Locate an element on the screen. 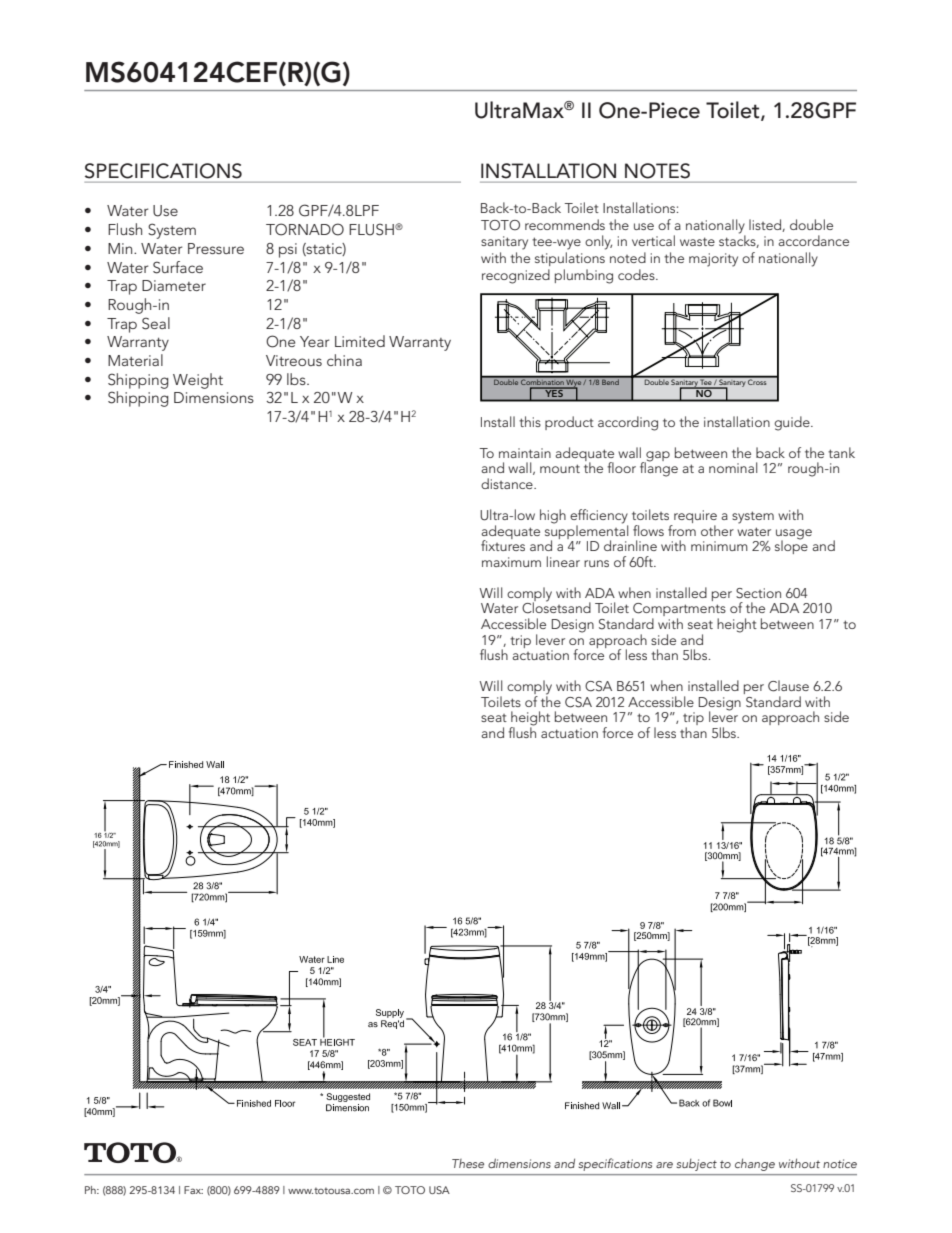  change is located at coordinates (755, 1165).
